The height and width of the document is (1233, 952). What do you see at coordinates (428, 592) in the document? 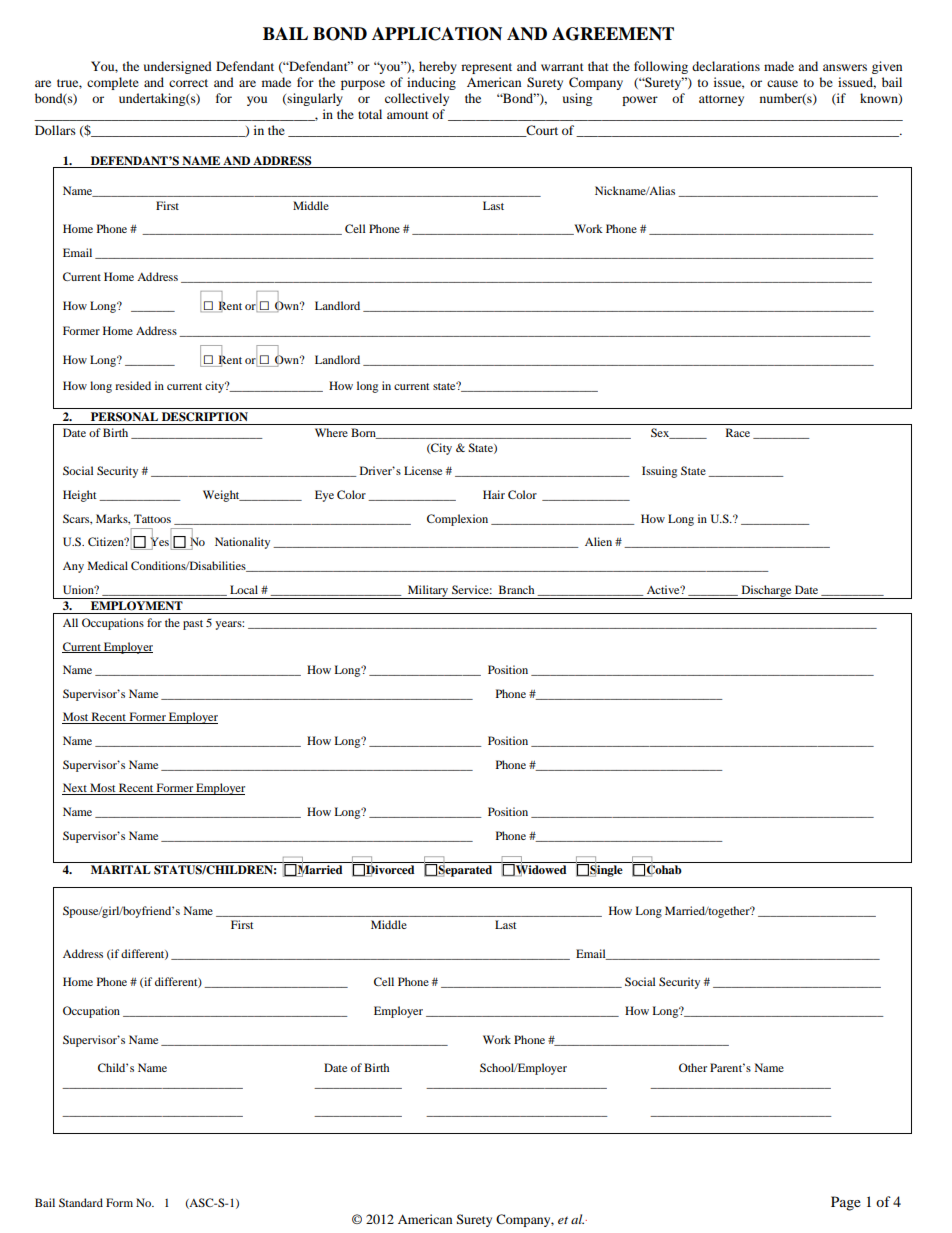
I see `Military` at bounding box center [428, 592].
